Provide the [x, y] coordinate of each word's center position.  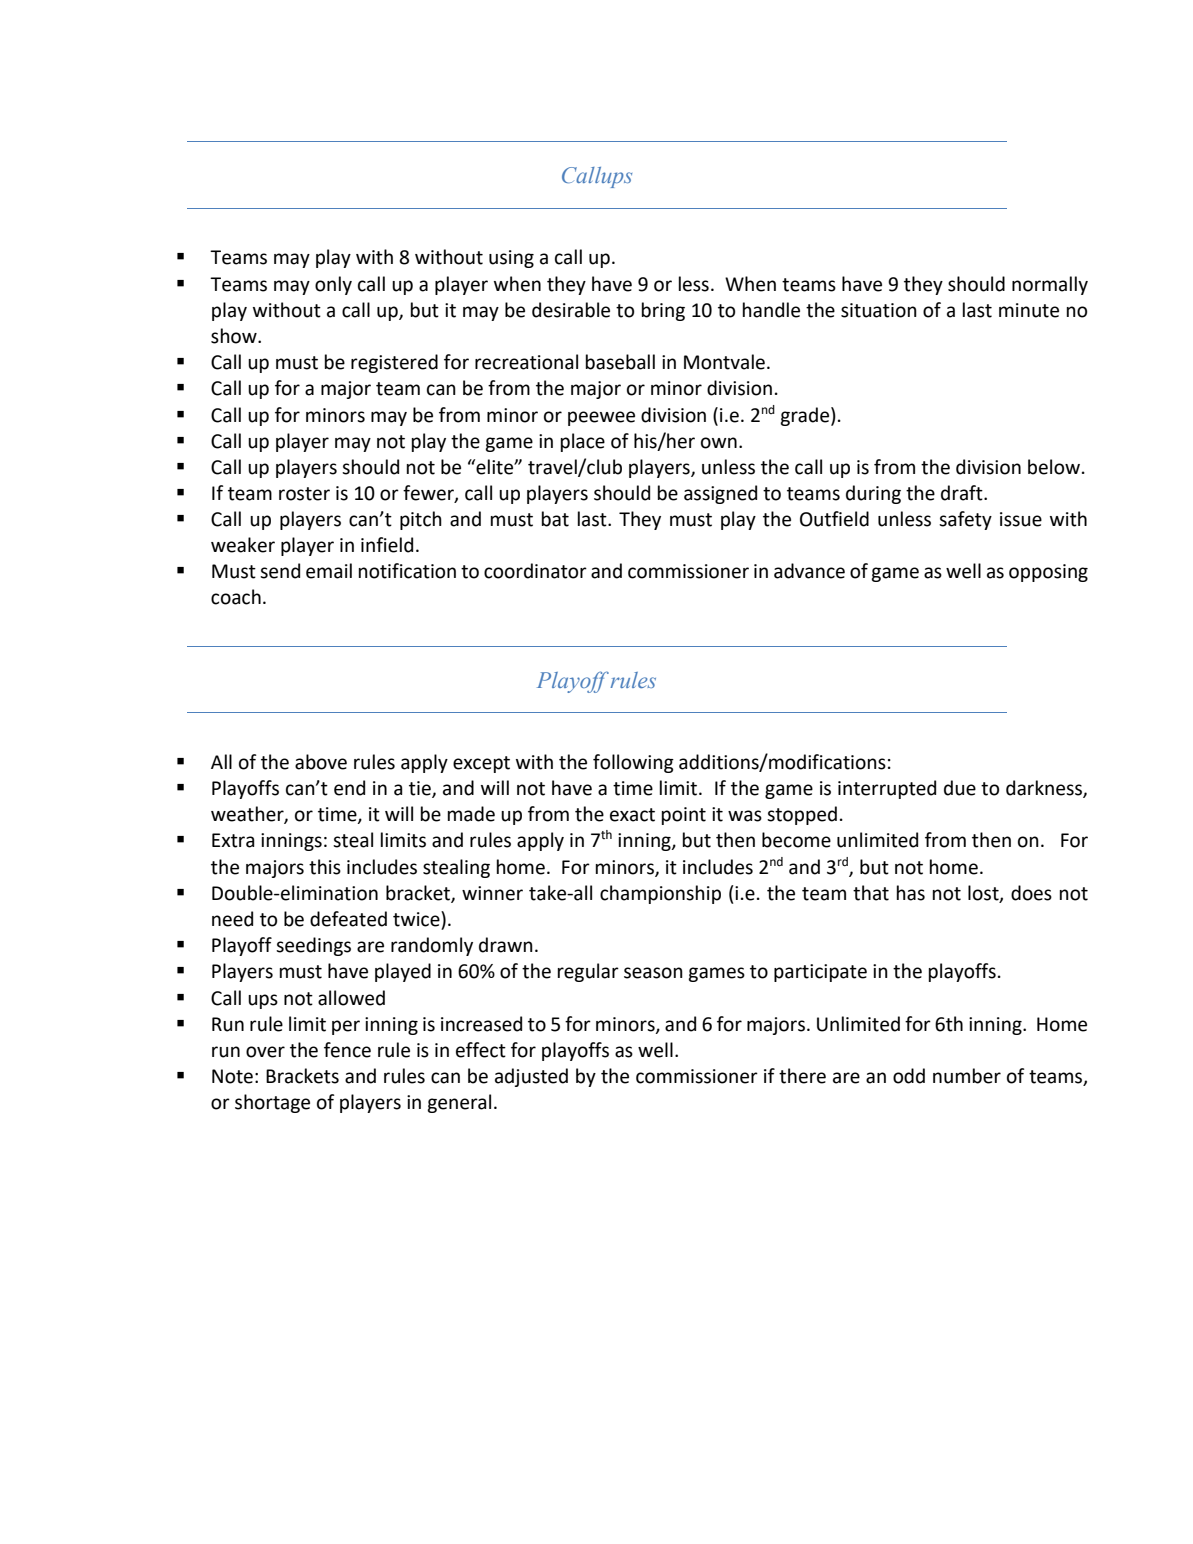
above [321, 762]
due [960, 788]
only [333, 285]
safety [965, 520]
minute [1029, 310]
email [329, 571]
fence [347, 1050]
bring [663, 311]
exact [632, 815]
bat [555, 519]
